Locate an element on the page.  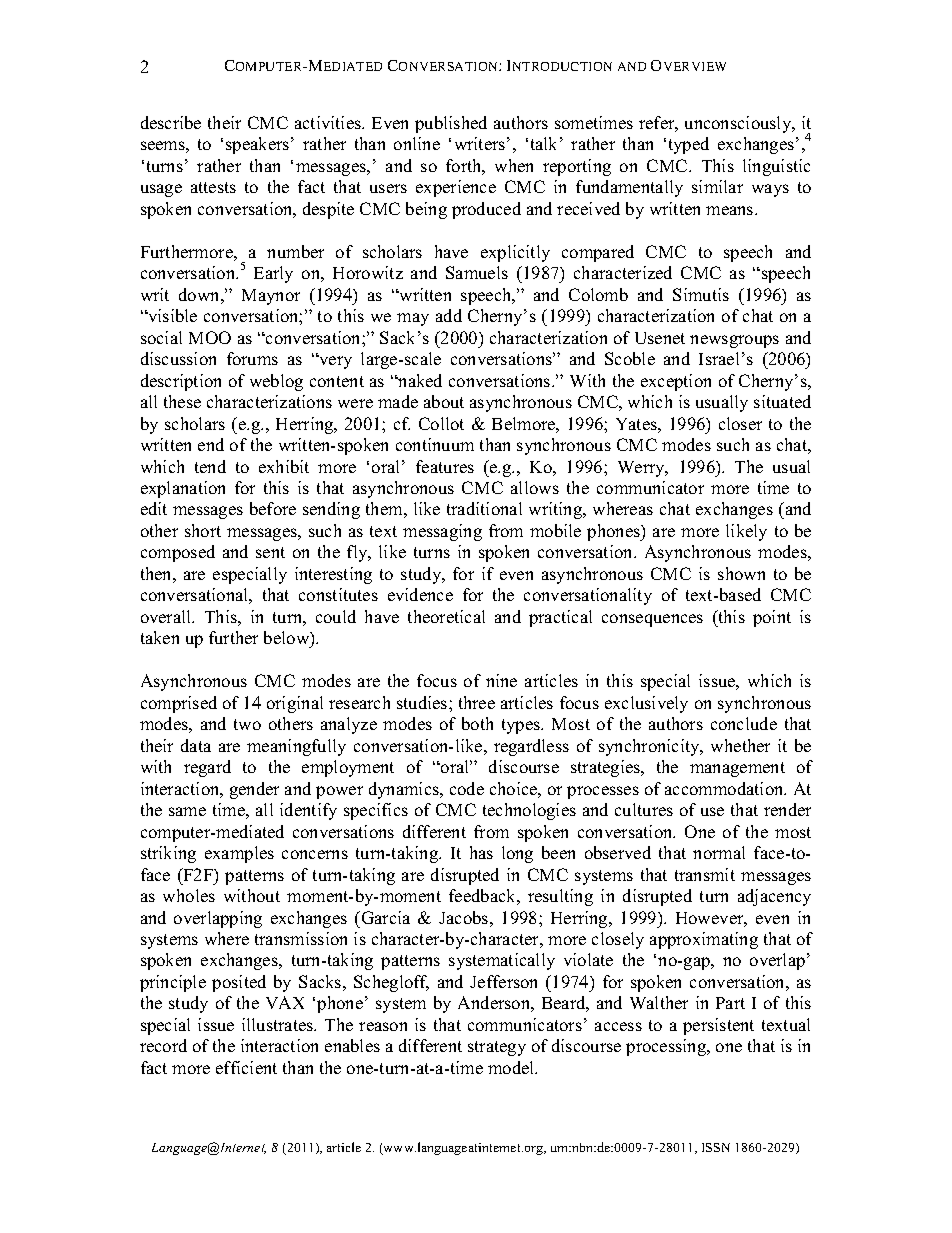
overall is located at coordinates (167, 616).
